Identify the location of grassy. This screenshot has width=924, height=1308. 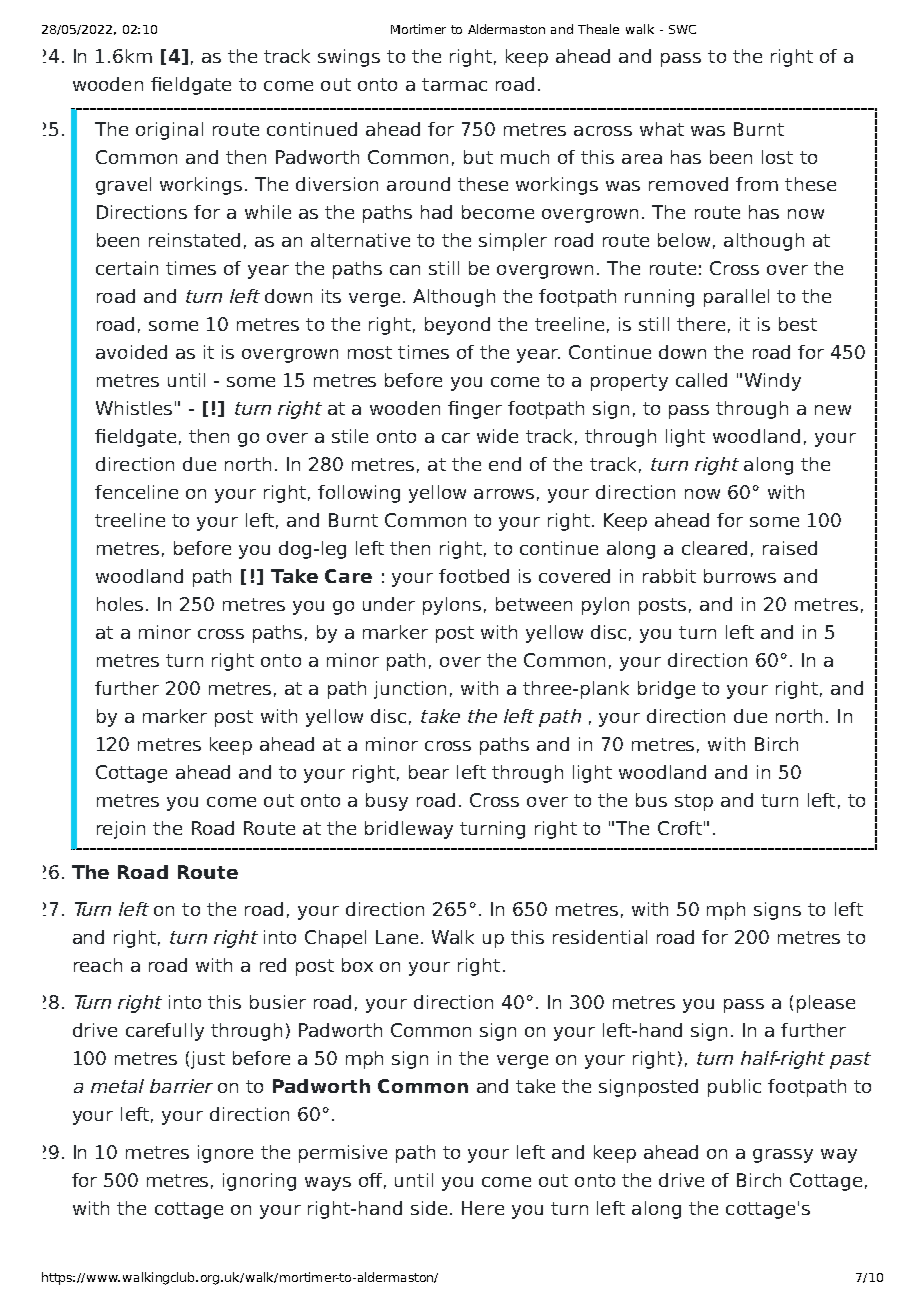
(783, 1156).
